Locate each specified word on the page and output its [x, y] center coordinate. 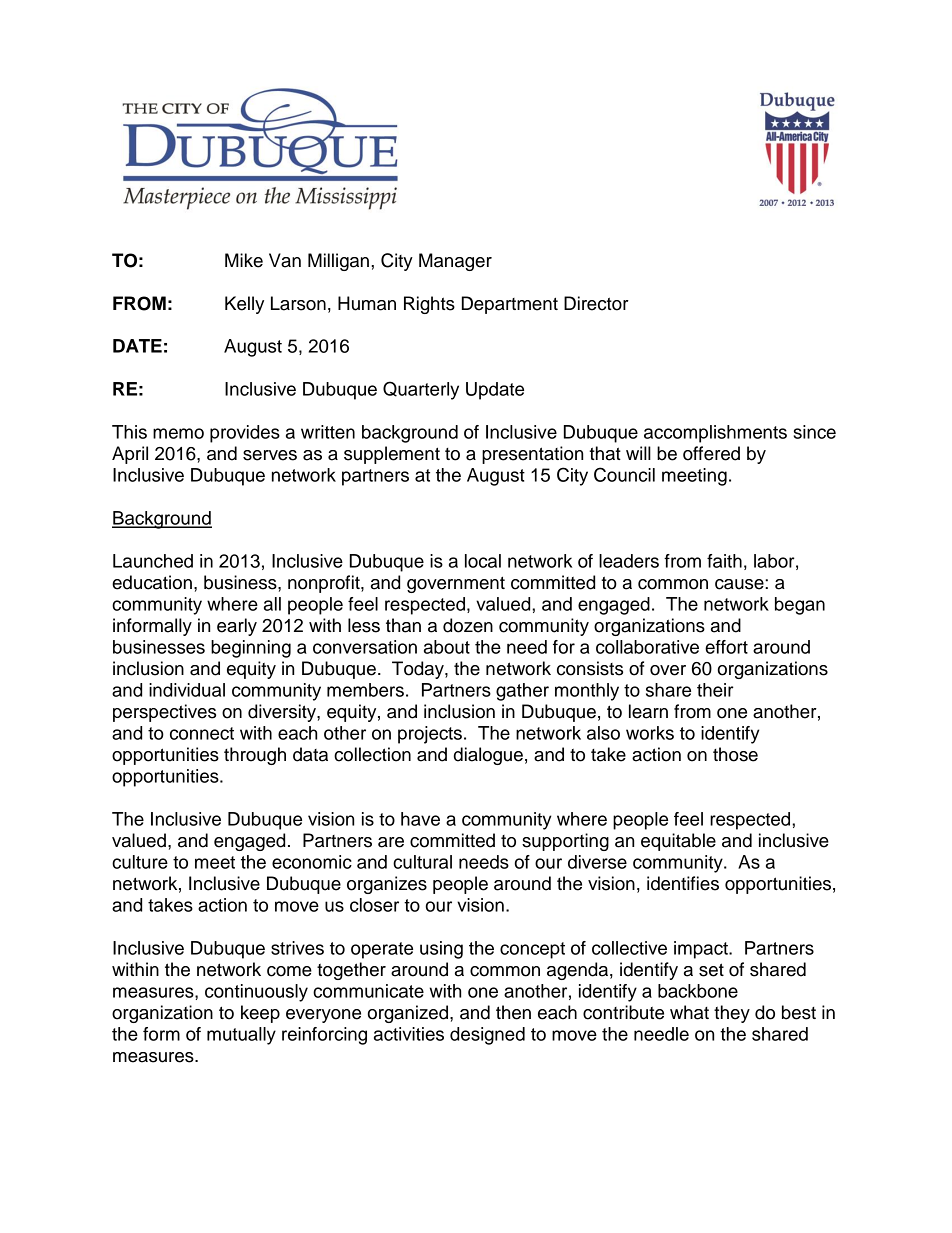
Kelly [244, 305]
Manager [455, 262]
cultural [422, 862]
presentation [532, 455]
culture [140, 862]
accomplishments [715, 434]
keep [260, 1014]
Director [596, 303]
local [483, 561]
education [152, 582]
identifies [683, 883]
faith [724, 561]
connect [202, 733]
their [715, 690]
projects [430, 735]
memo [178, 433]
